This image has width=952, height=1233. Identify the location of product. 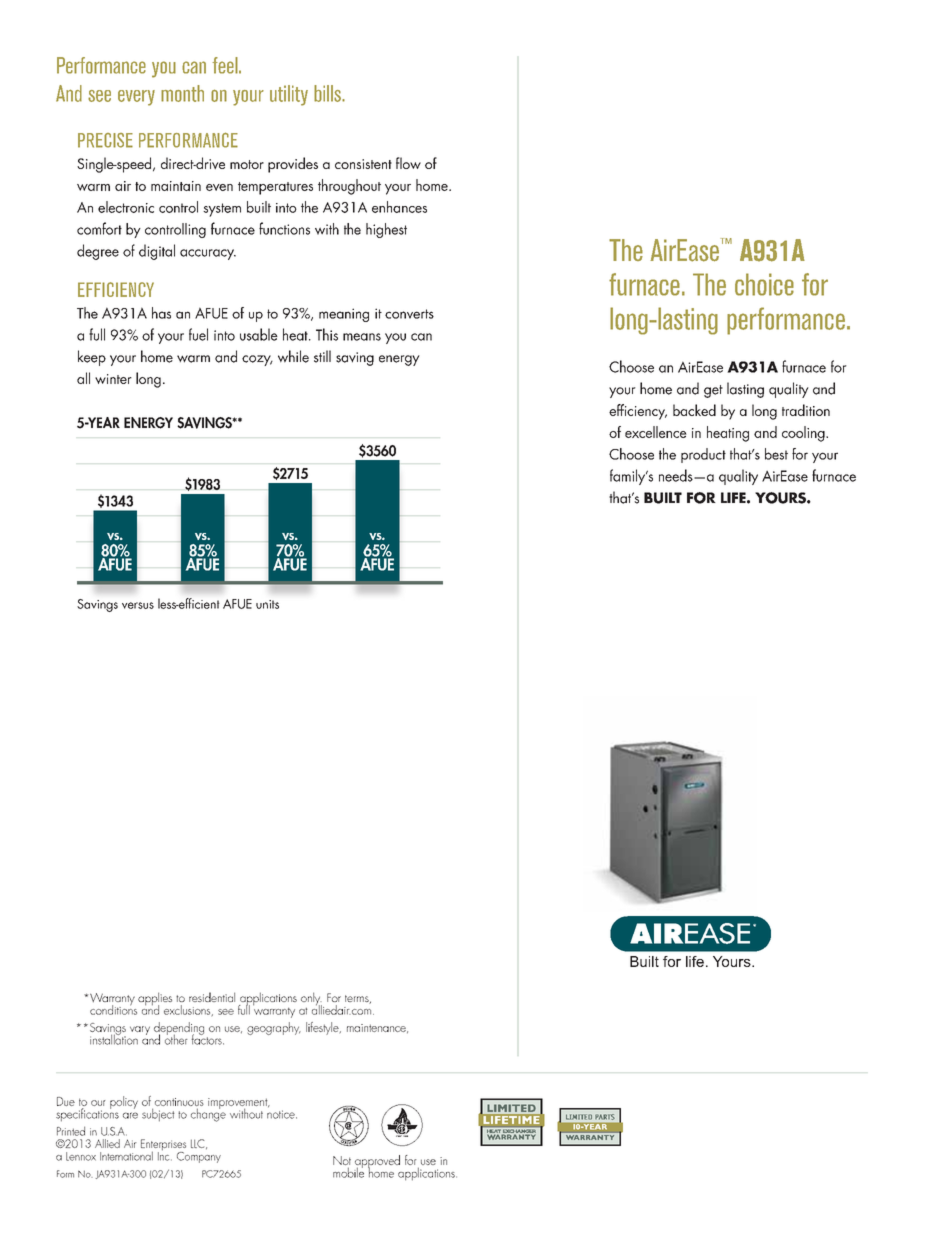
(703, 455).
